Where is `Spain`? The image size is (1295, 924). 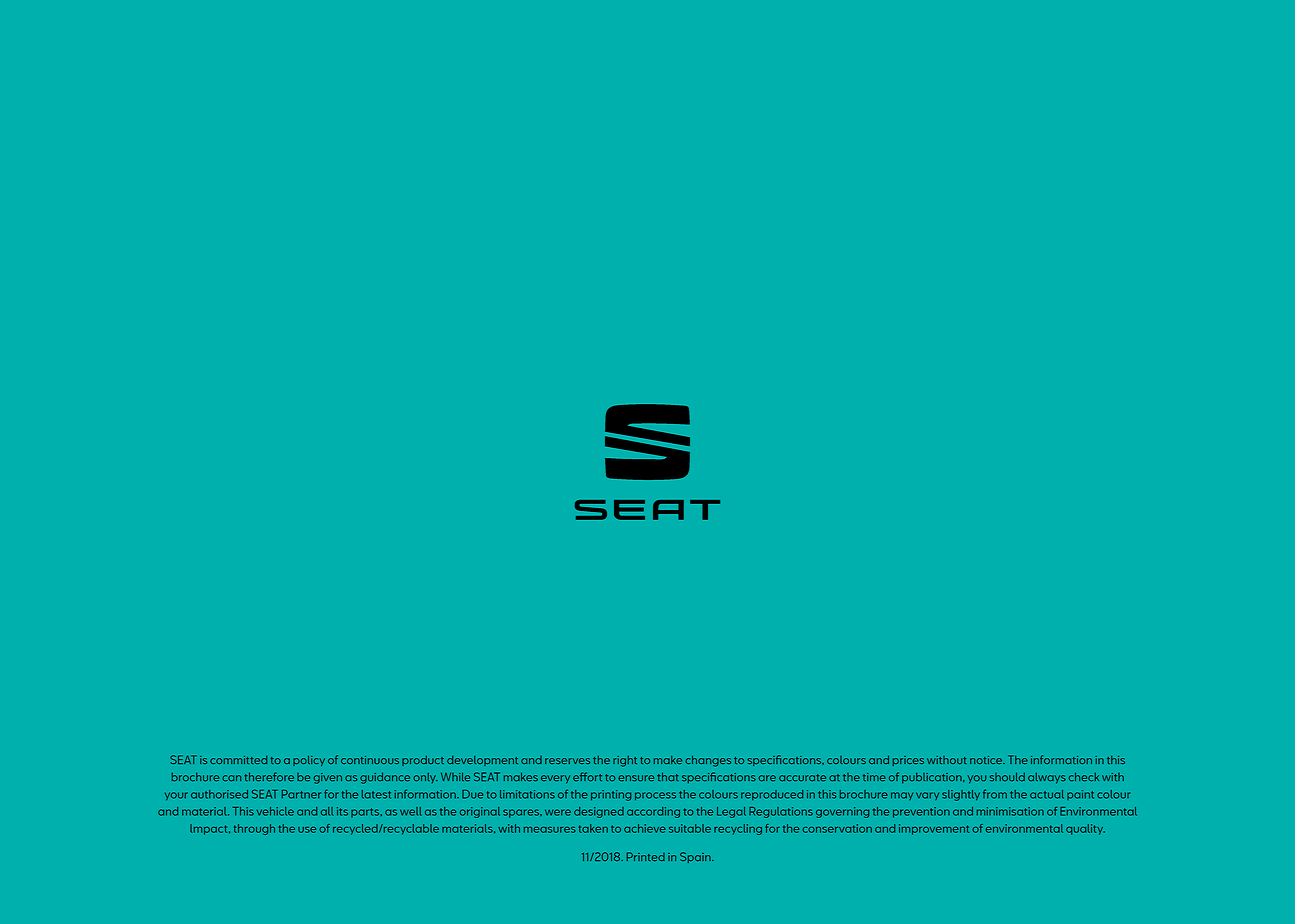
Spain is located at coordinates (696, 857).
